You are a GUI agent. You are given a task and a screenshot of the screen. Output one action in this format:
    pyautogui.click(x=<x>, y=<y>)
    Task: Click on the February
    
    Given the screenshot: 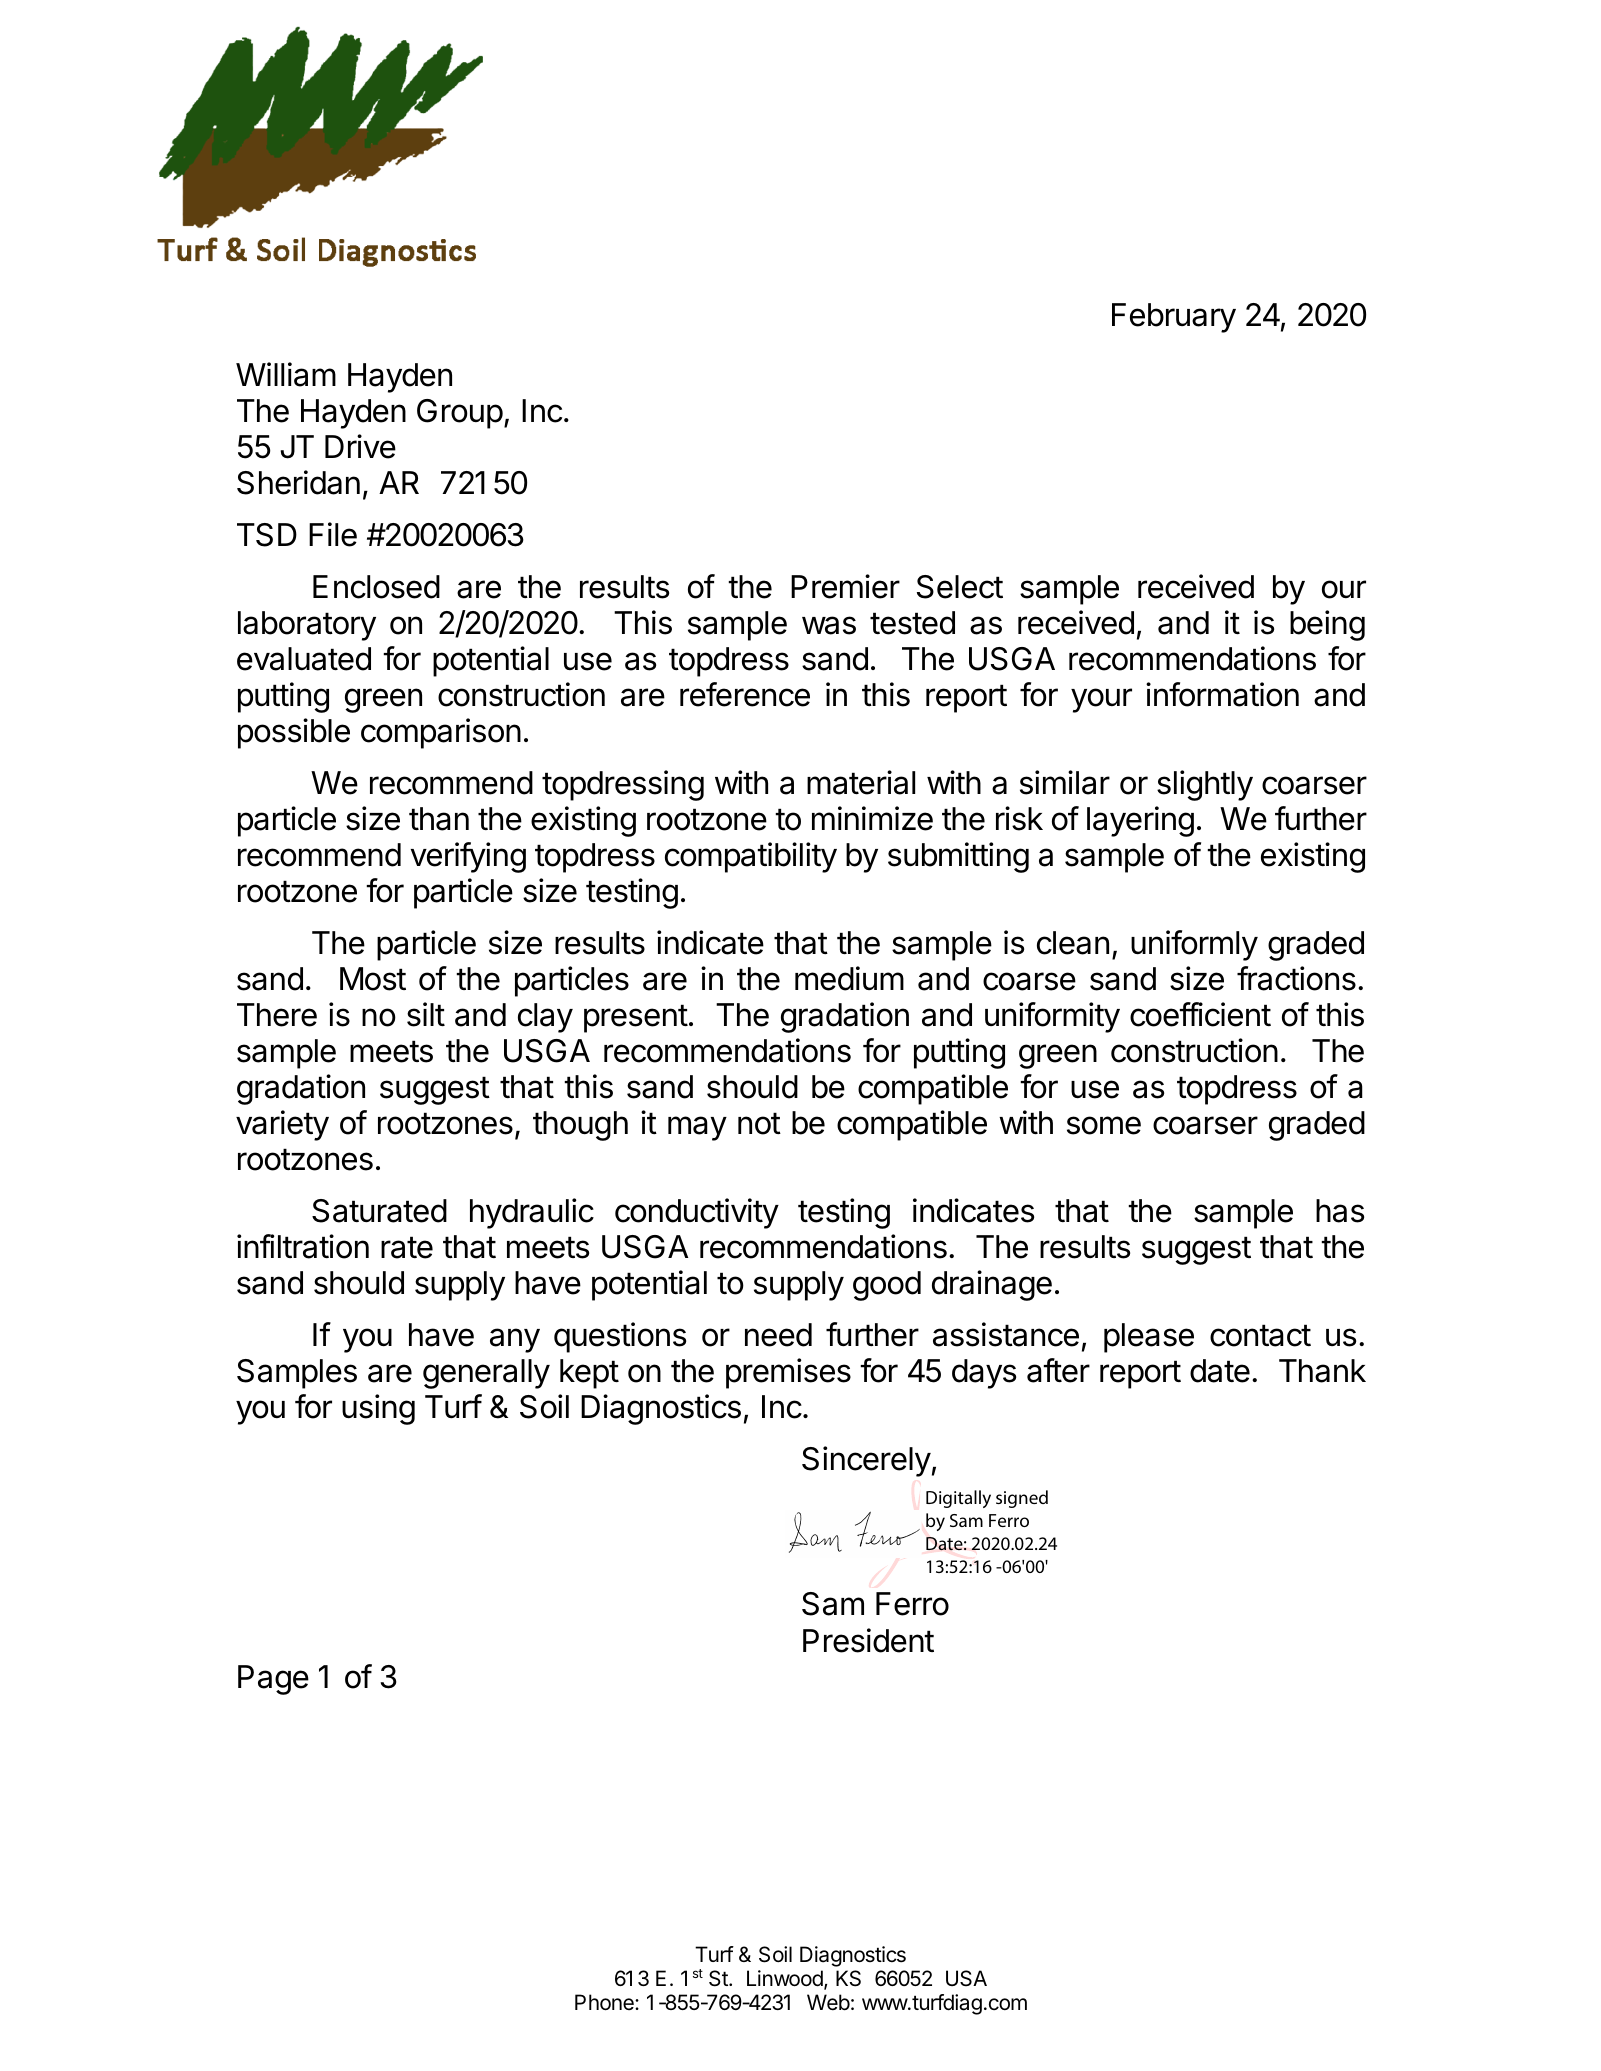 What is the action you would take?
    pyautogui.click(x=1174, y=318)
